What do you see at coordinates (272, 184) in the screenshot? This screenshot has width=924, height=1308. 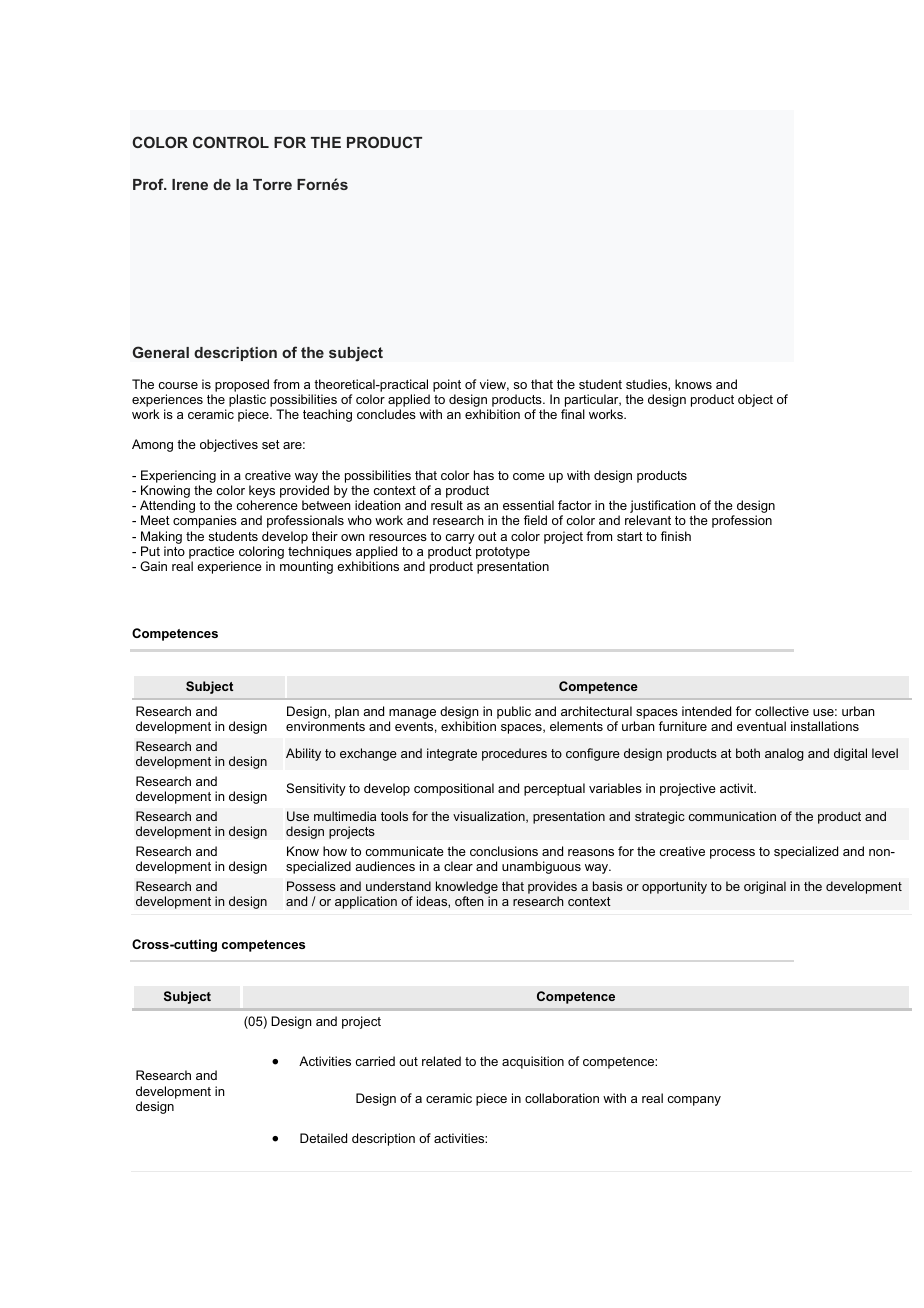 I see `Torre` at bounding box center [272, 184].
